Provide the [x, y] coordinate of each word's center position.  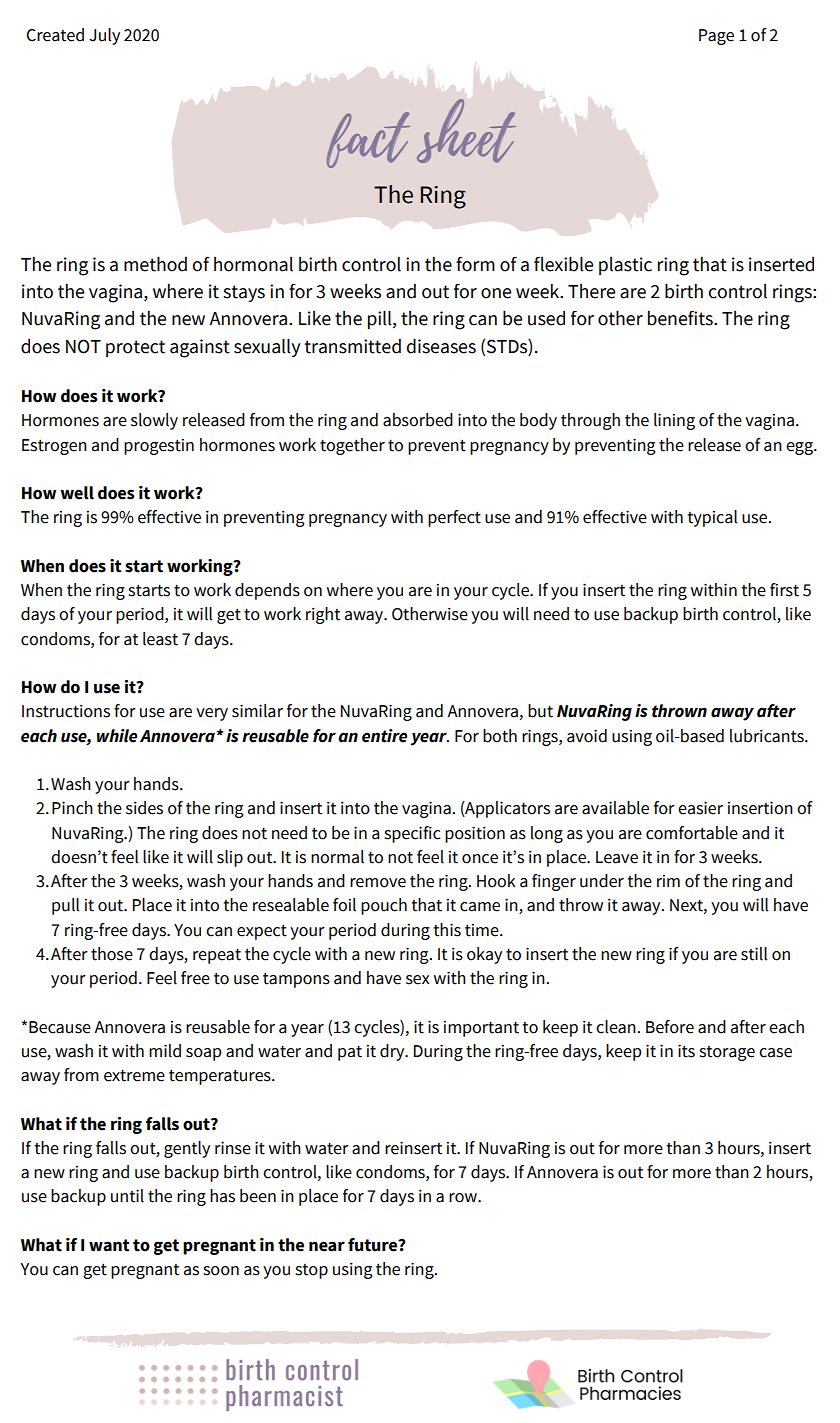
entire [384, 736]
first [784, 590]
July [104, 36]
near [327, 1246]
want [109, 1245]
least [160, 639]
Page [716, 37]
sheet [466, 131]
